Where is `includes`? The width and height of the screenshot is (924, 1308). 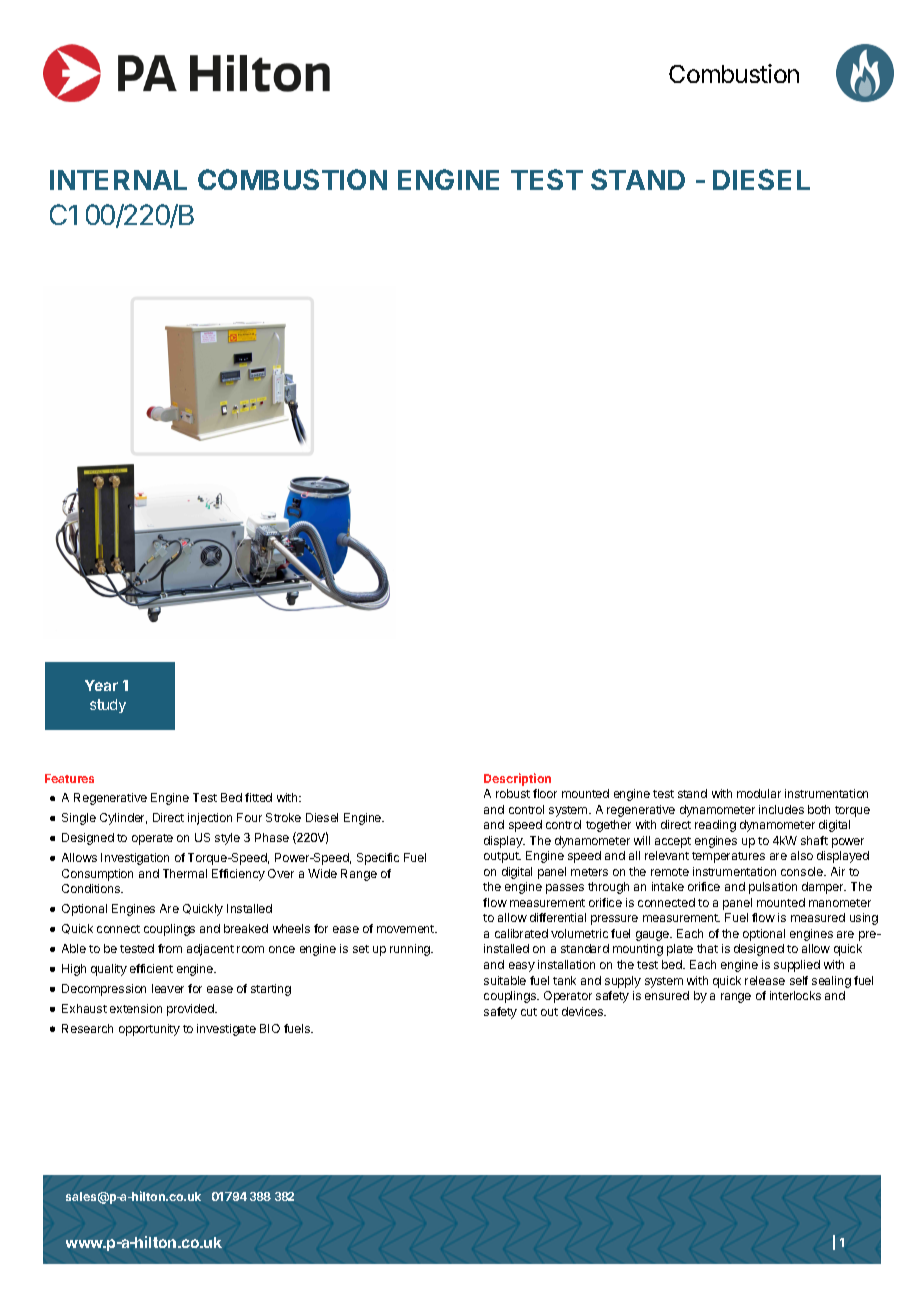
includes is located at coordinates (781, 809).
